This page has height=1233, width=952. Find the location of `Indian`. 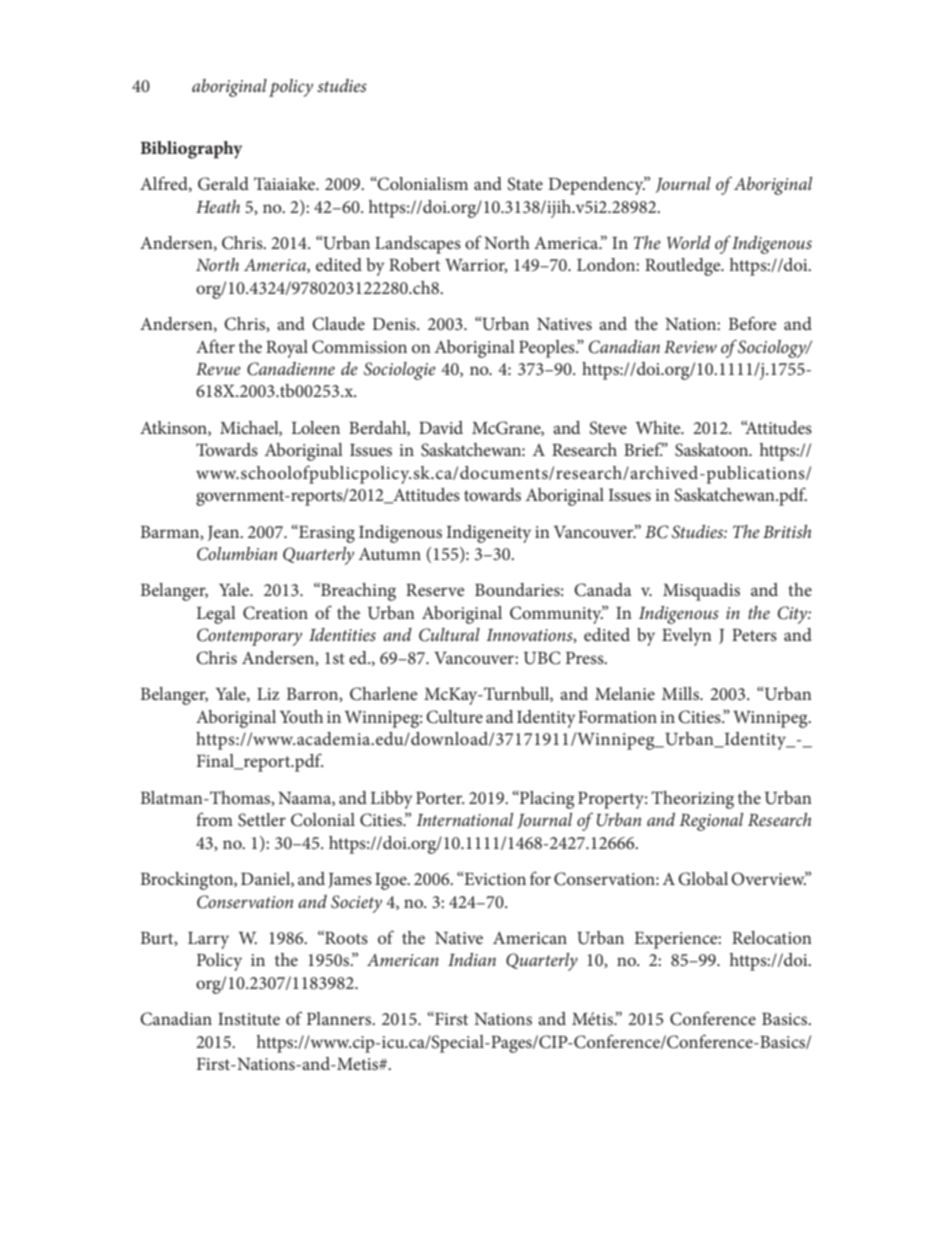

Indian is located at coordinates (472, 959).
